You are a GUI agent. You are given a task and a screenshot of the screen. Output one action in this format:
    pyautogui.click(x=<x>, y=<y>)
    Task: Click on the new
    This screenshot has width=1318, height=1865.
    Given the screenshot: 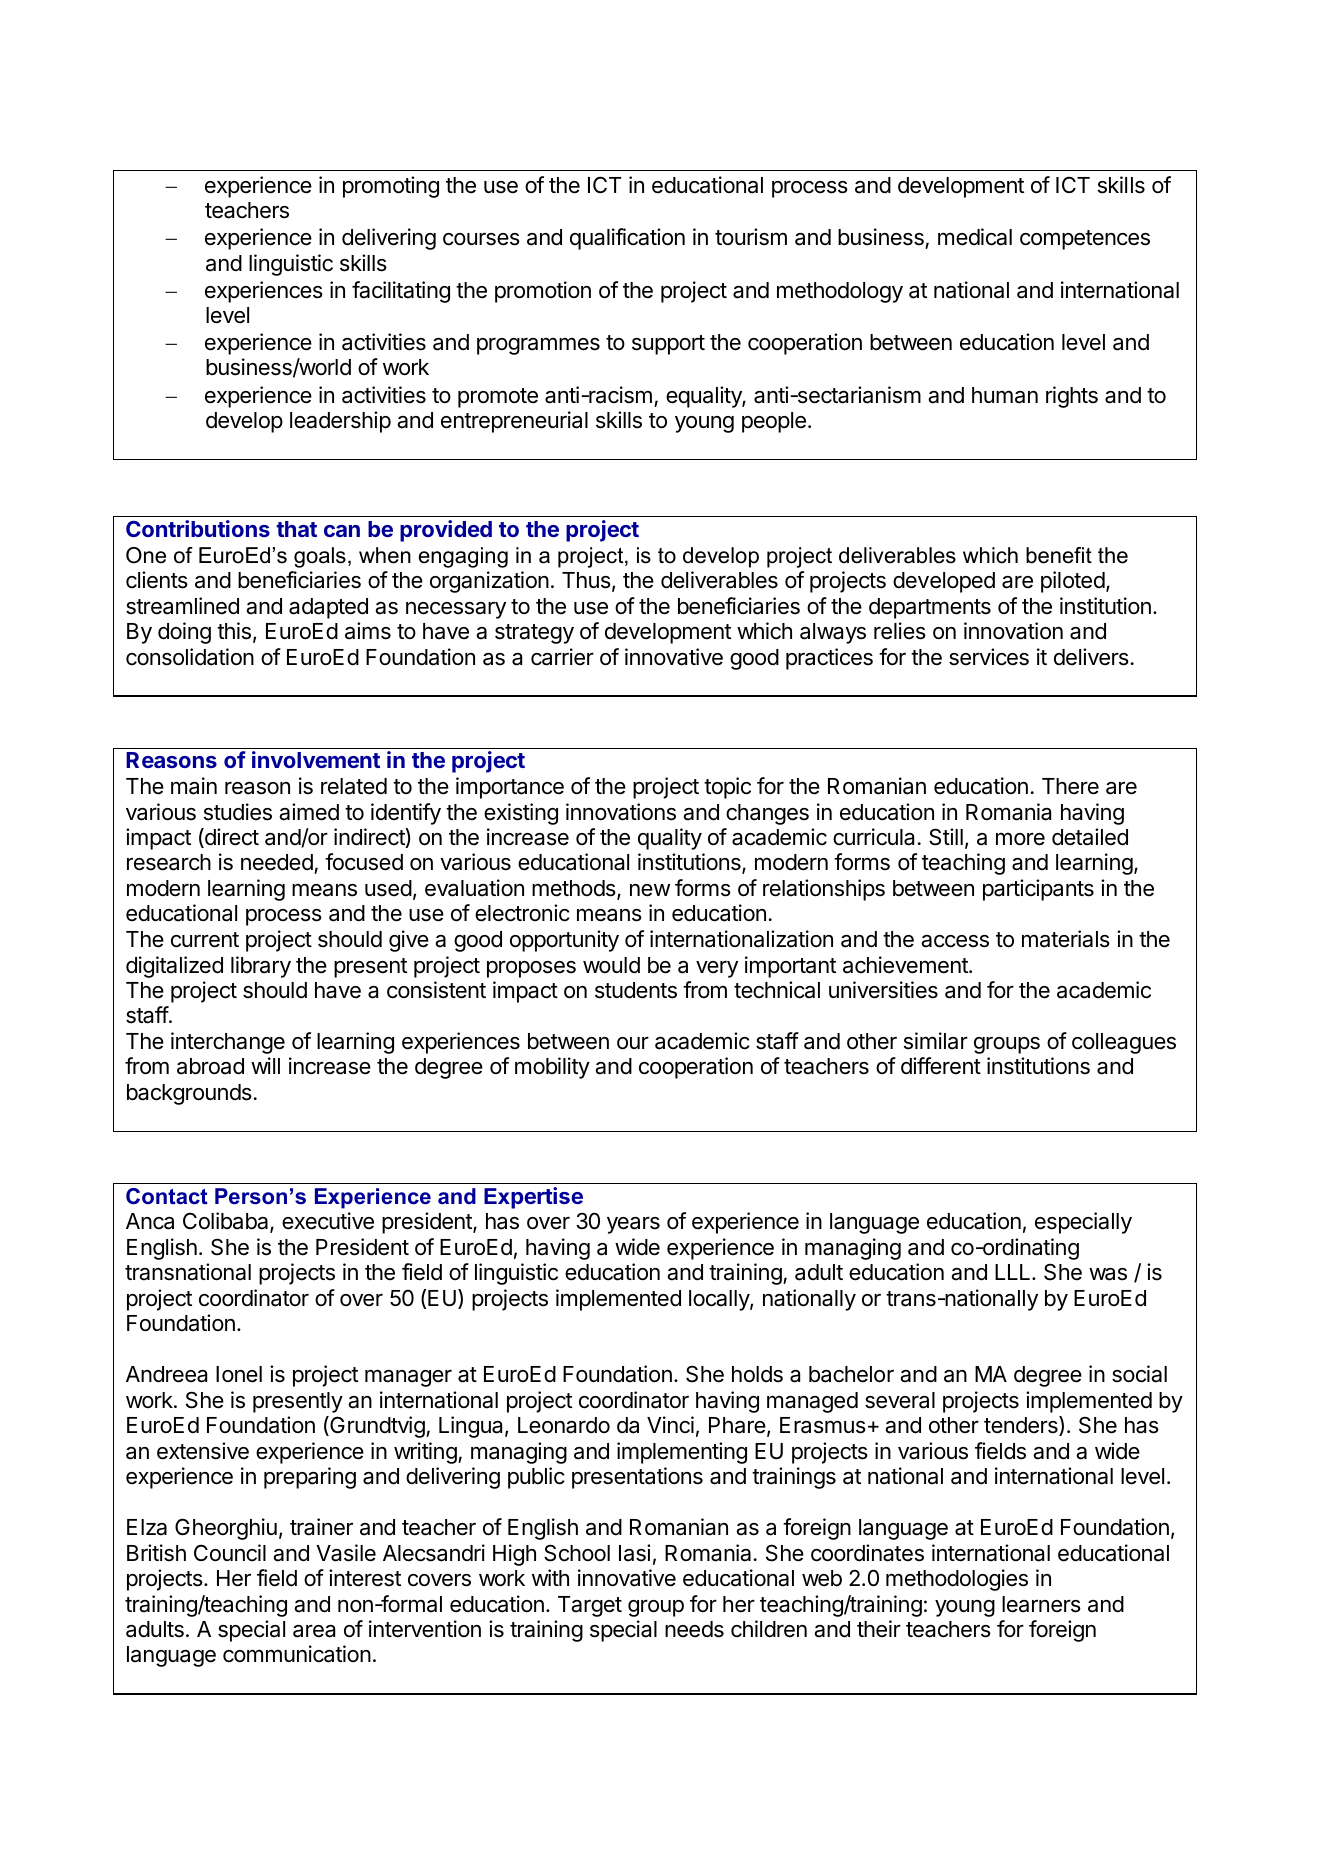 What is the action you would take?
    pyautogui.click(x=650, y=890)
